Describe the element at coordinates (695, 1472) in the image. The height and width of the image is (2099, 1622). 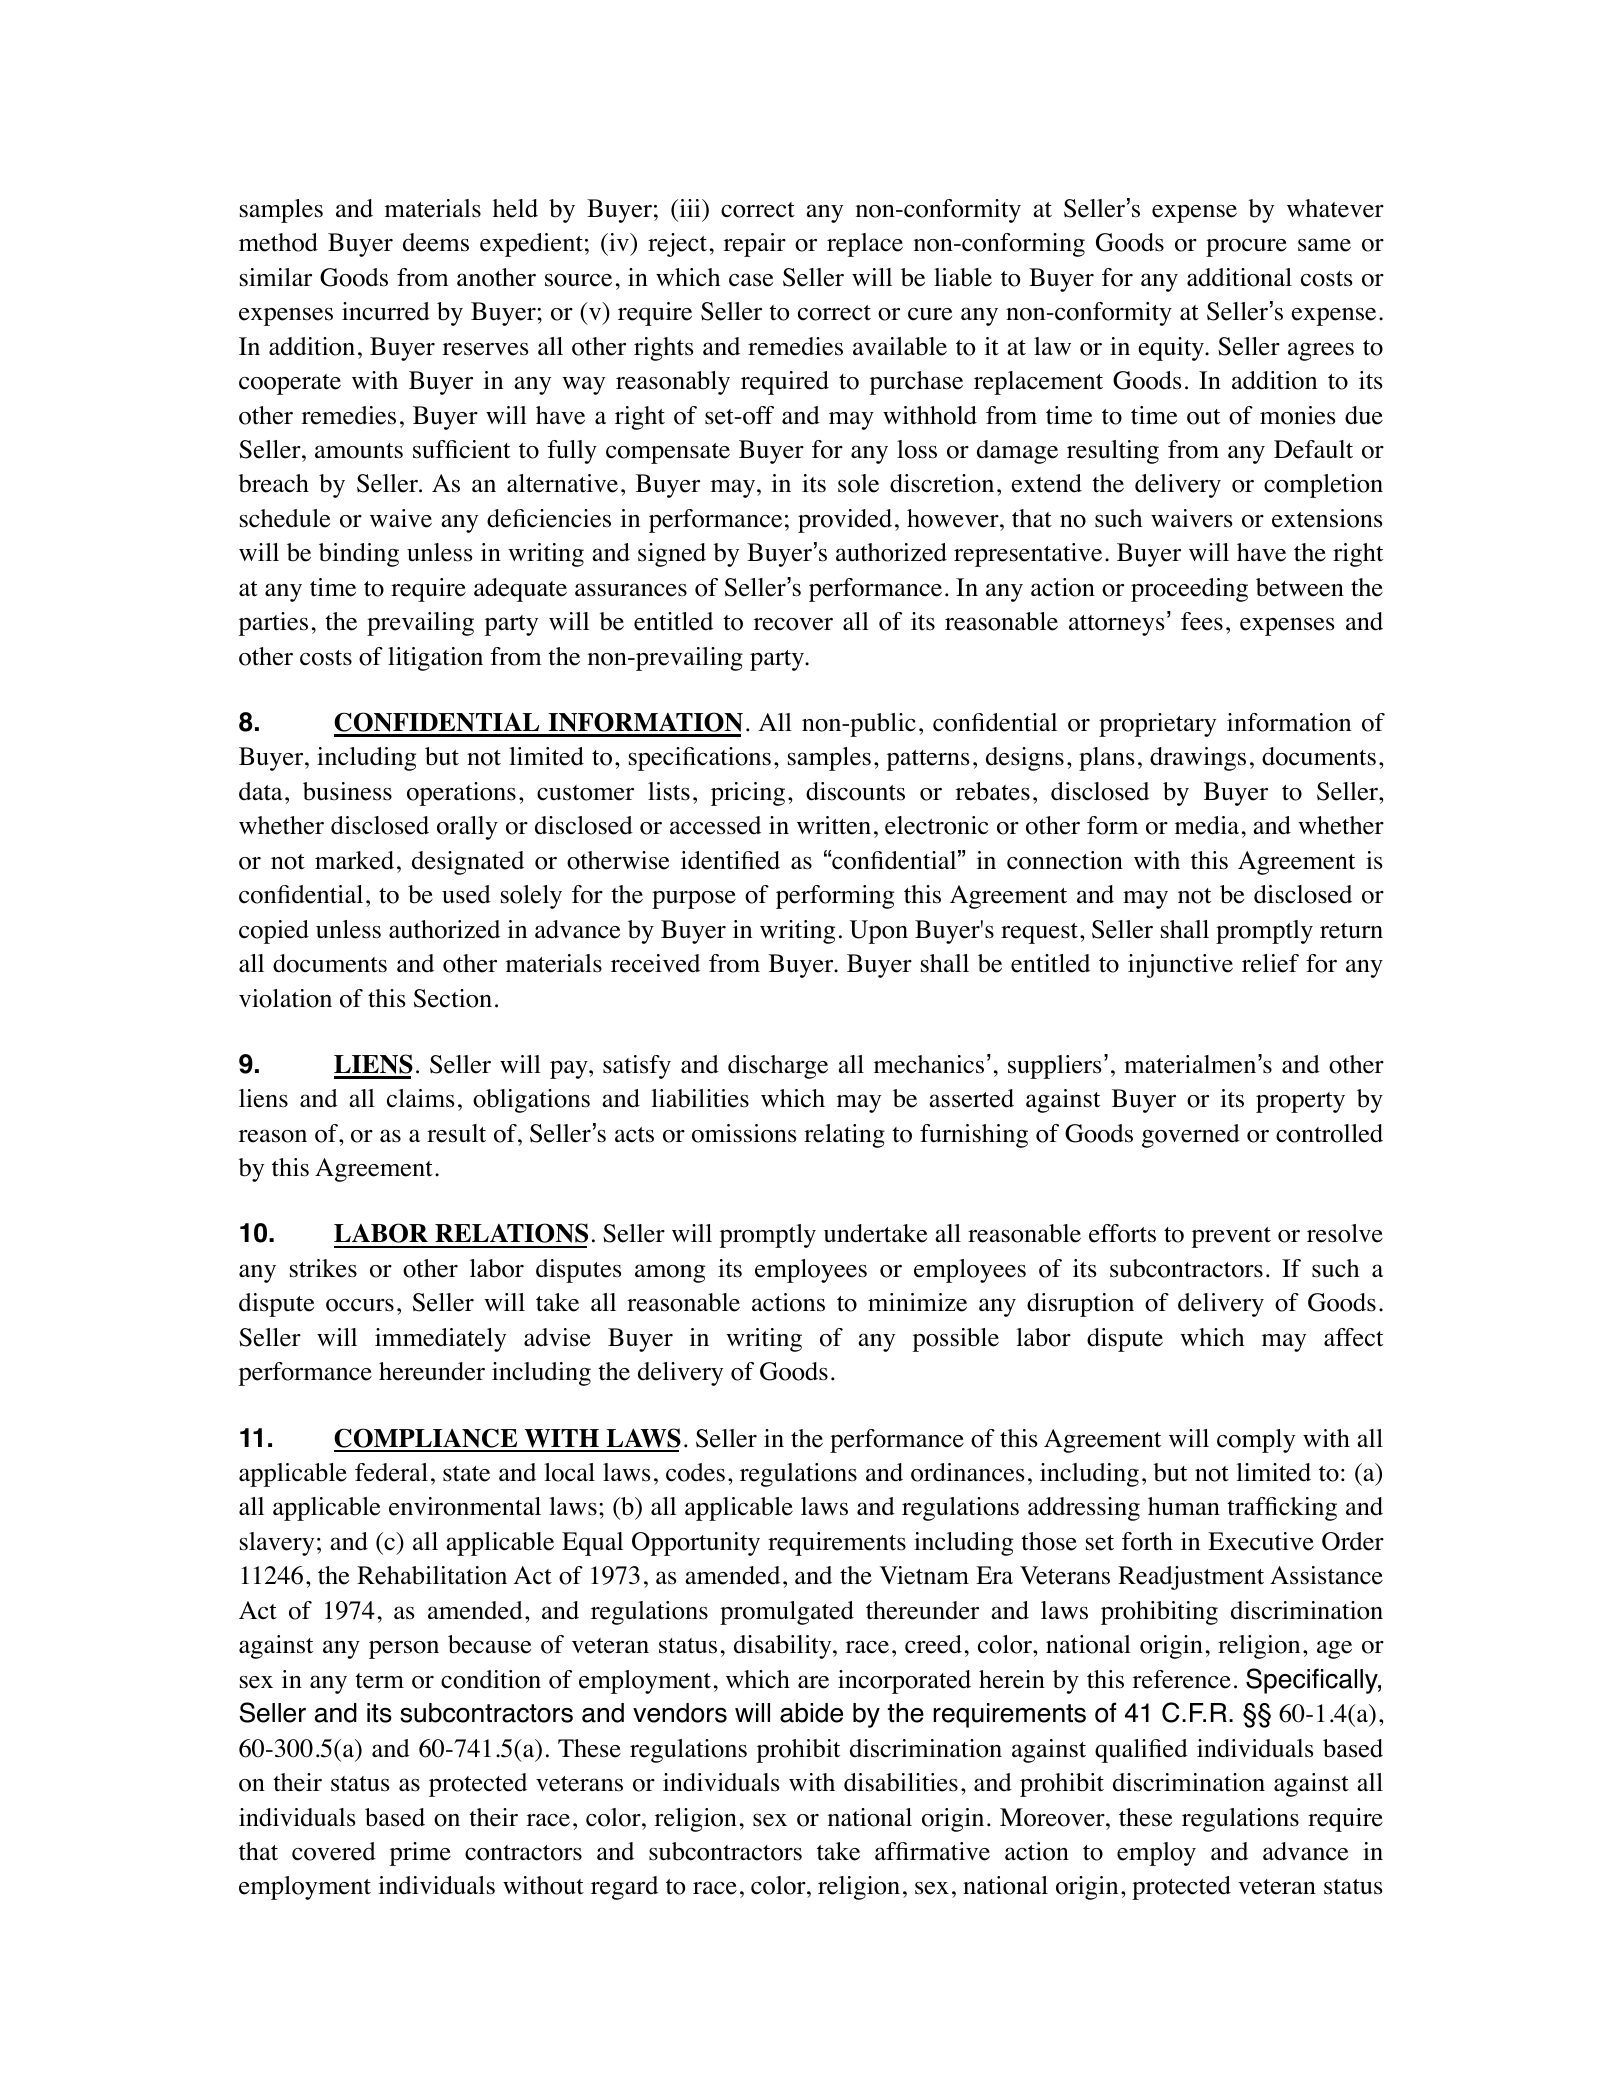
I see `codes` at that location.
